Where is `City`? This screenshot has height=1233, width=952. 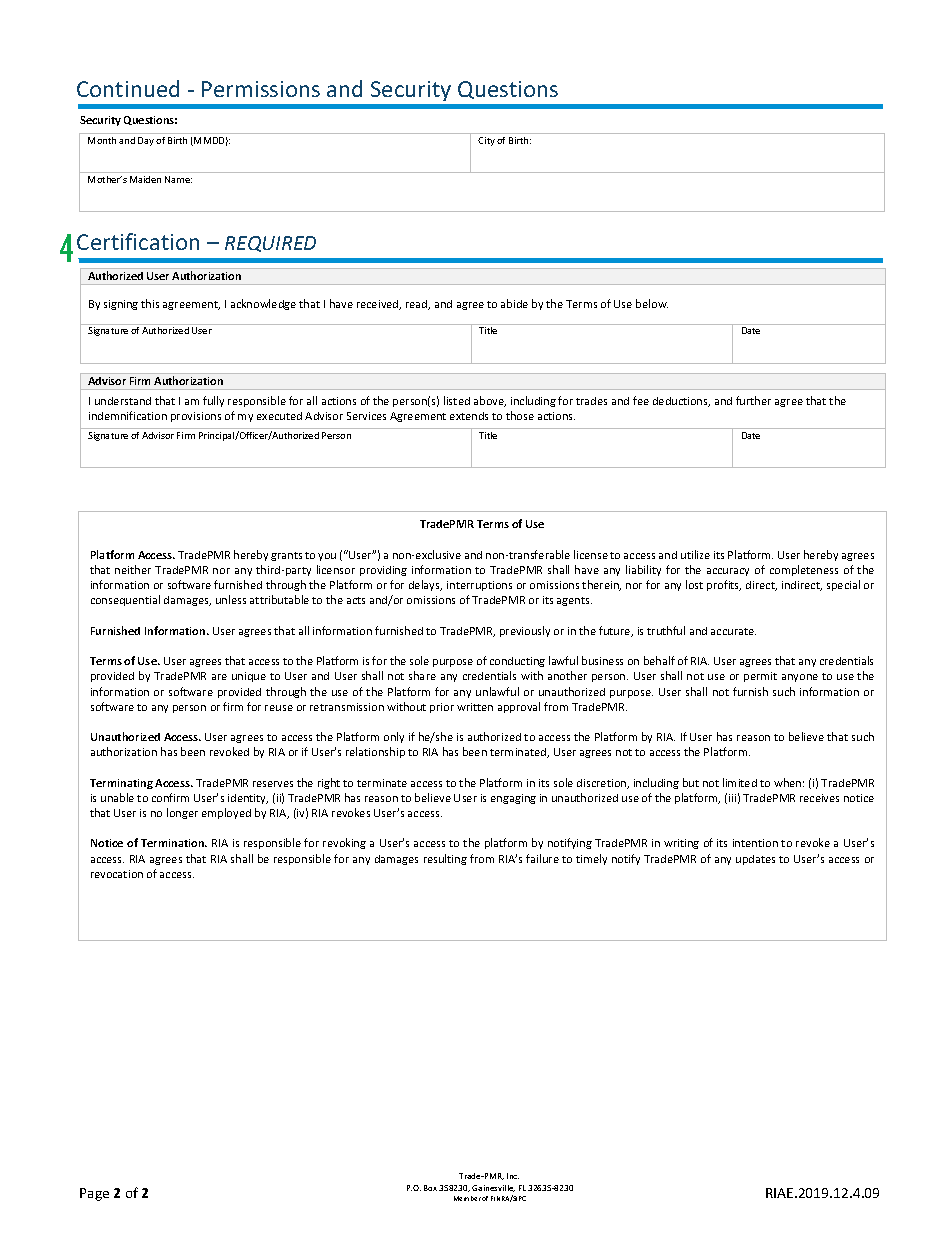 City is located at coordinates (486, 141).
